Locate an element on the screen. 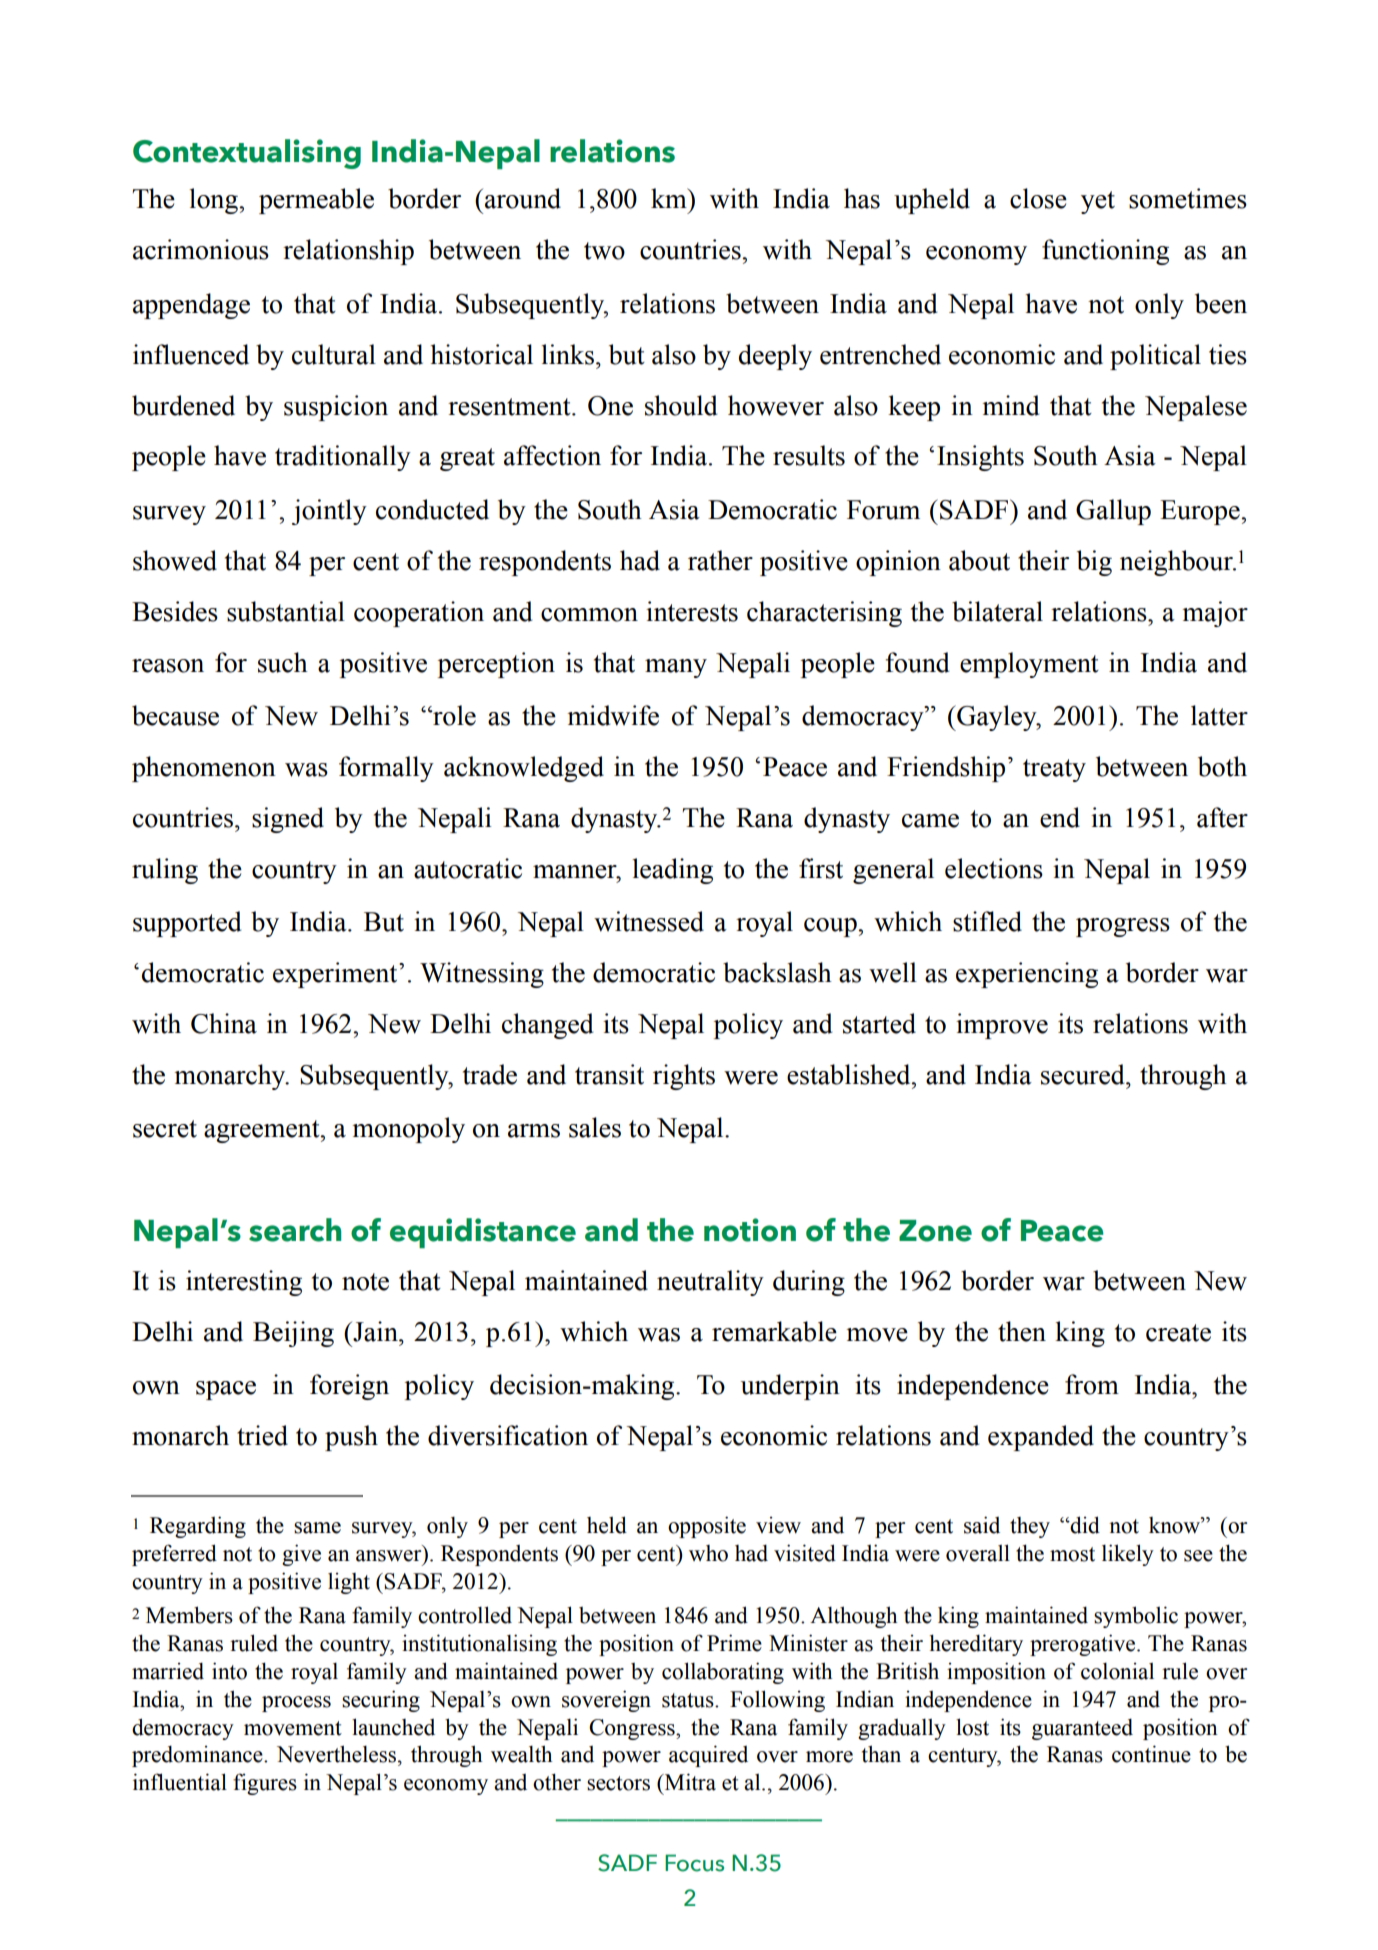 The image size is (1378, 1950). treaty is located at coordinates (1054, 770).
